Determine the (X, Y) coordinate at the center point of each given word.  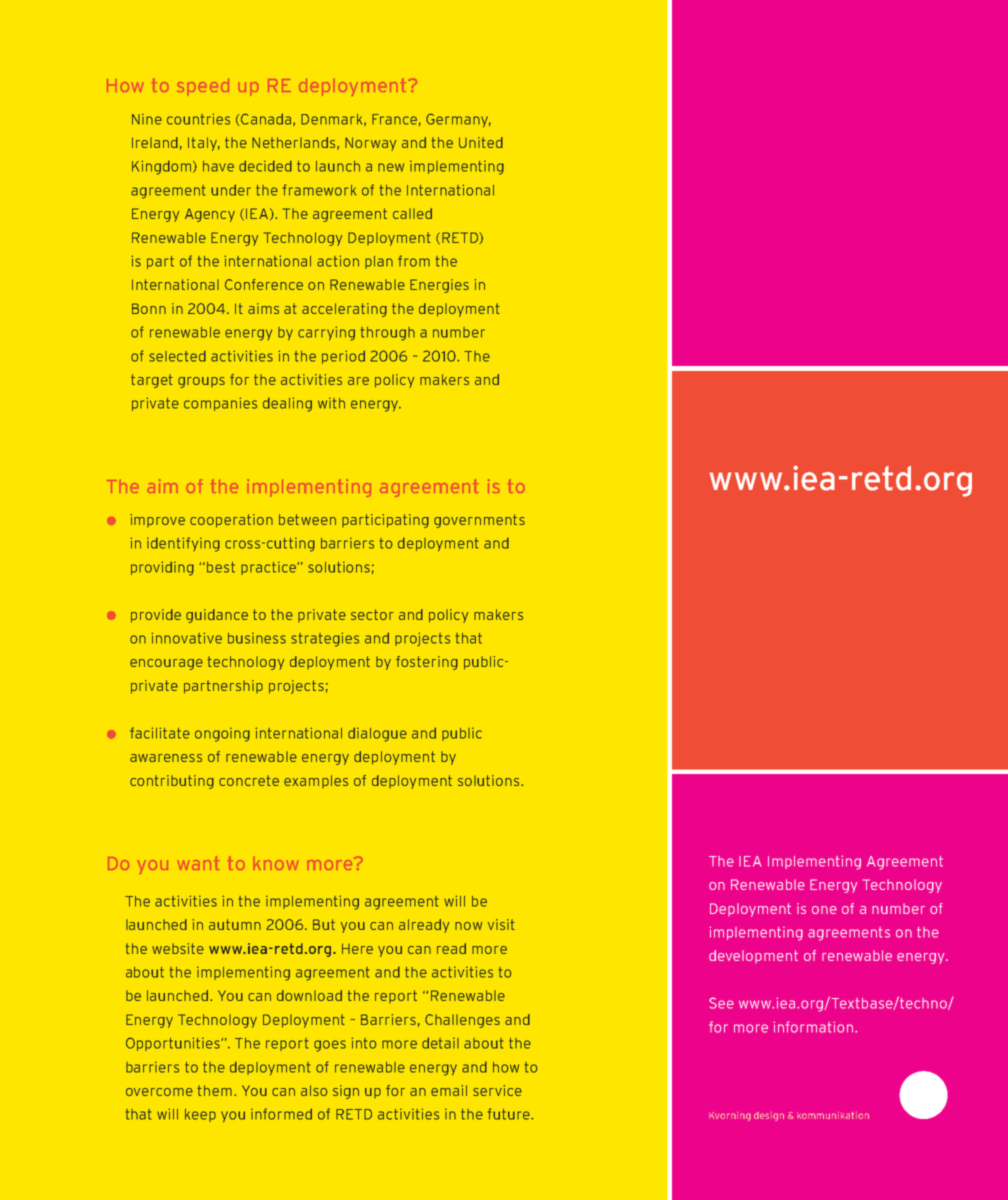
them (214, 1090)
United (481, 142)
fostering (427, 663)
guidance (217, 616)
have (218, 166)
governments (479, 521)
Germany (458, 120)
